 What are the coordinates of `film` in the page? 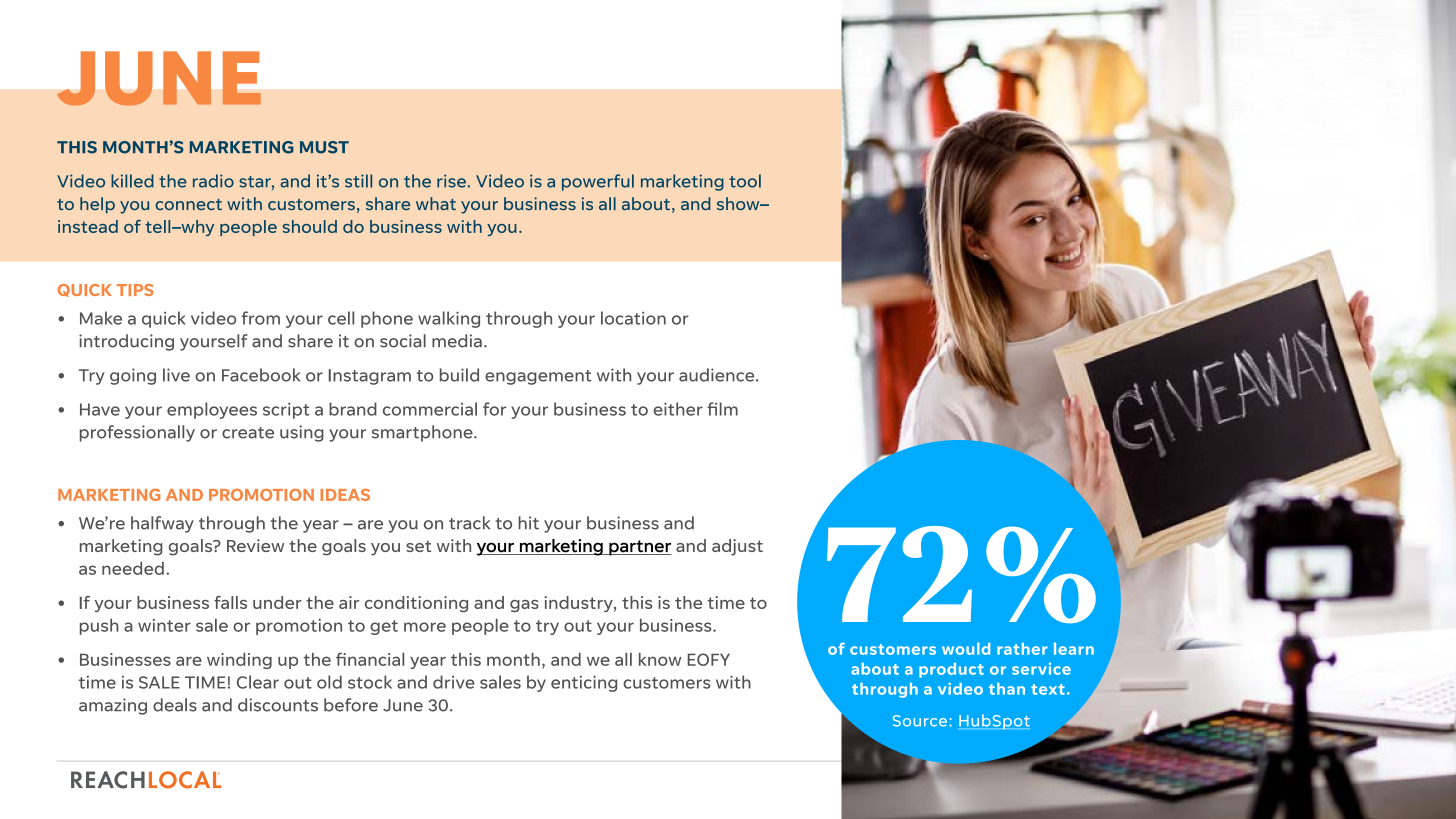 It's located at (722, 409).
